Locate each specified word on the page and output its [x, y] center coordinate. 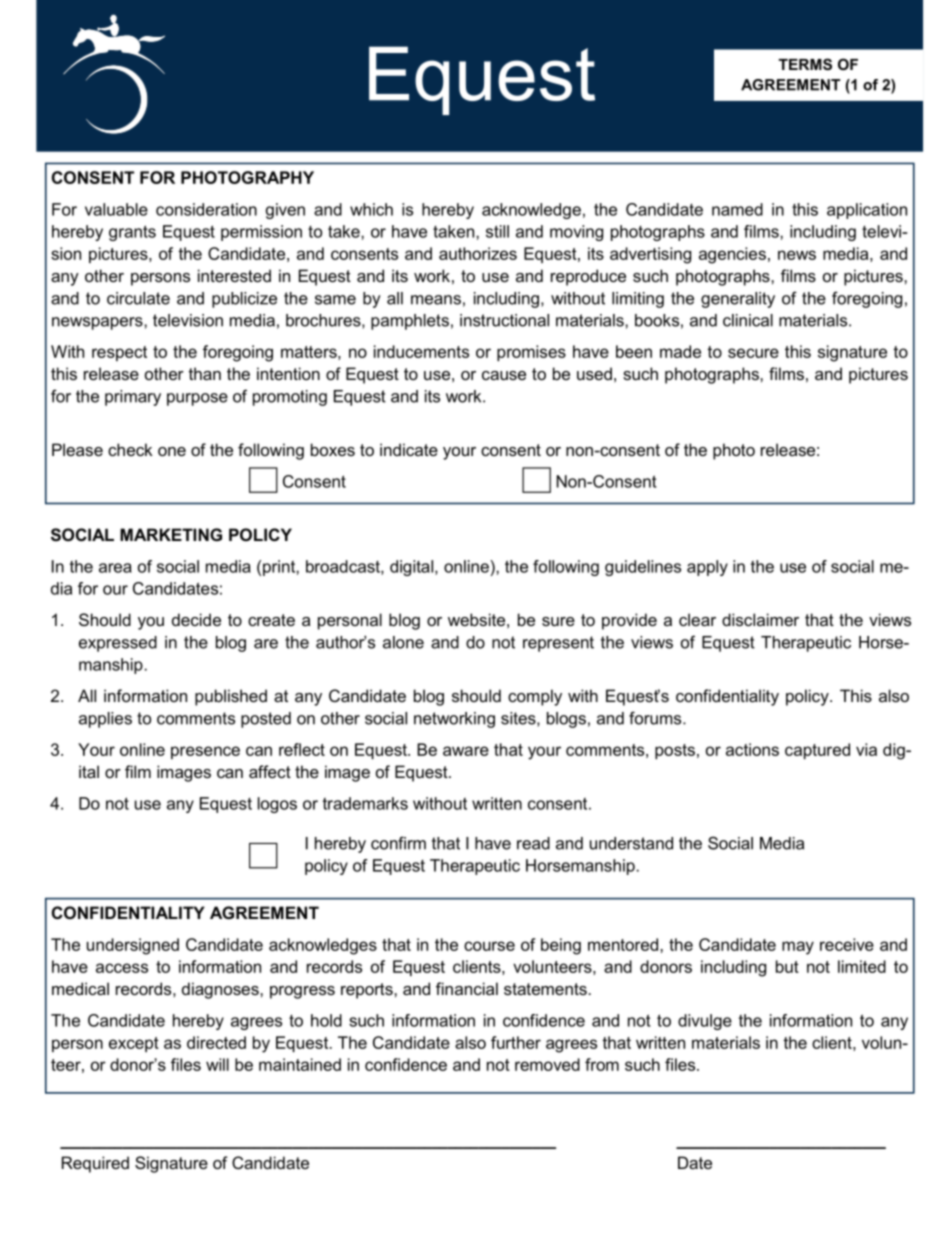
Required [95, 1164]
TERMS [805, 64]
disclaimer [760, 619]
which [371, 209]
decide [196, 619]
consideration [206, 209]
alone [403, 642]
